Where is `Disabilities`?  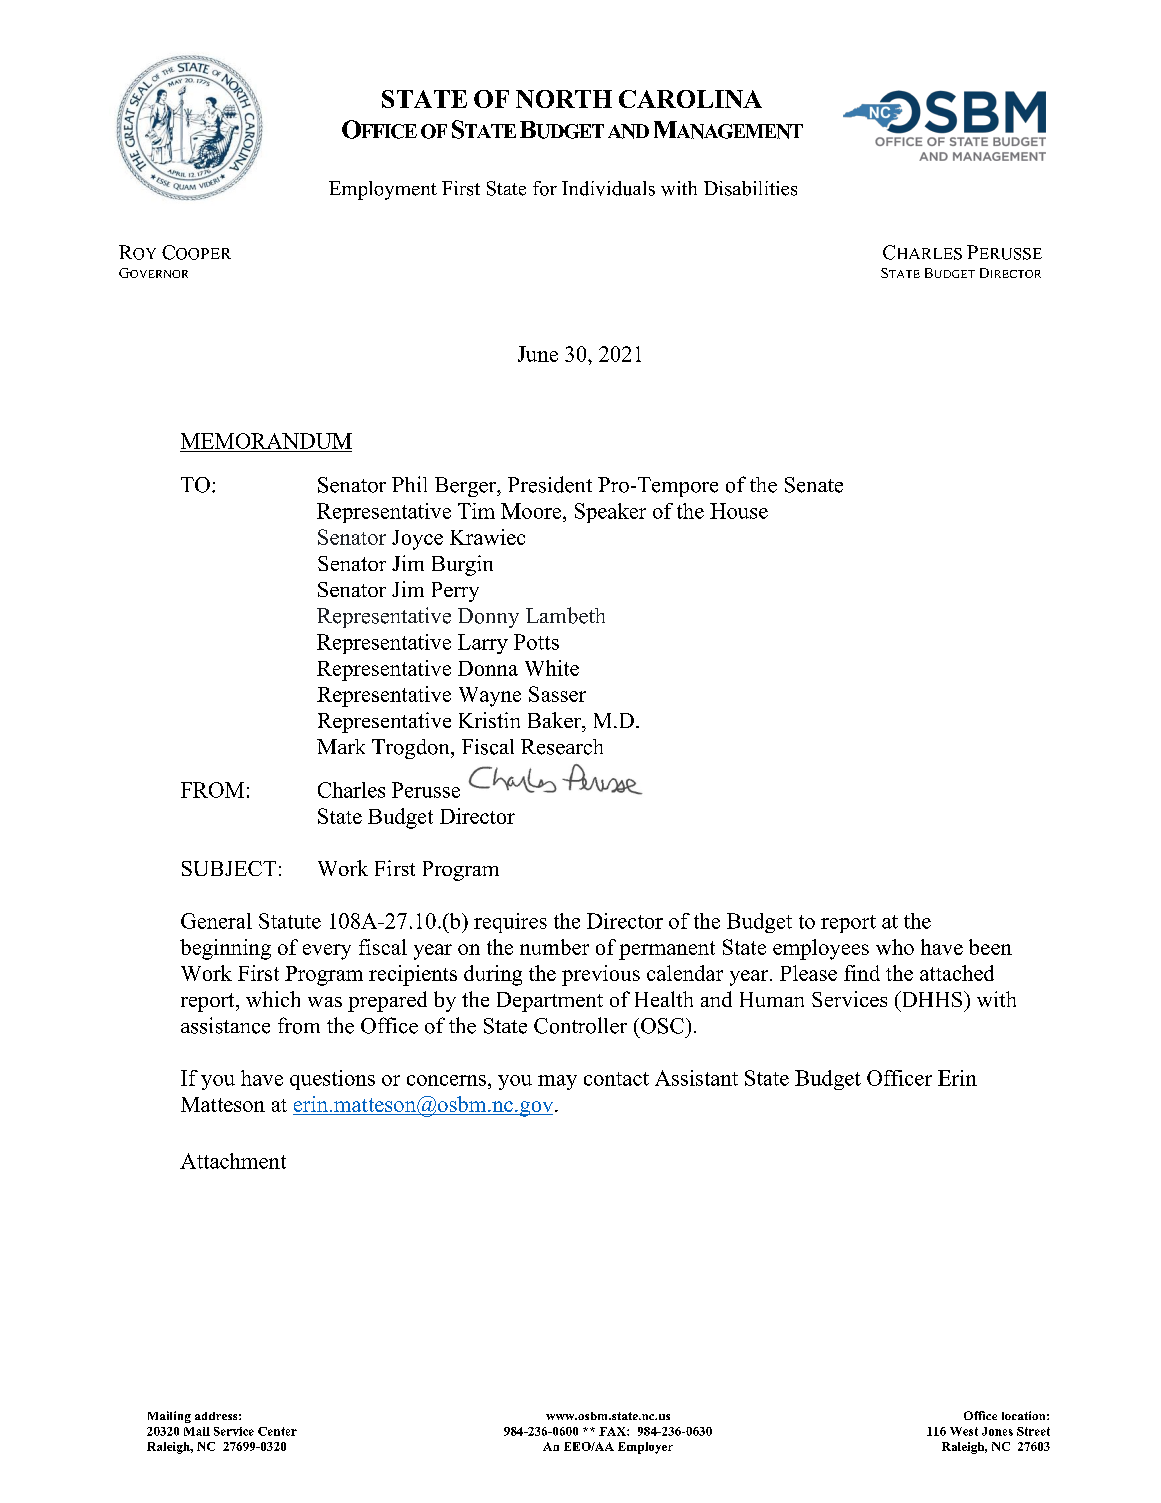
Disabilities is located at coordinates (750, 188).
